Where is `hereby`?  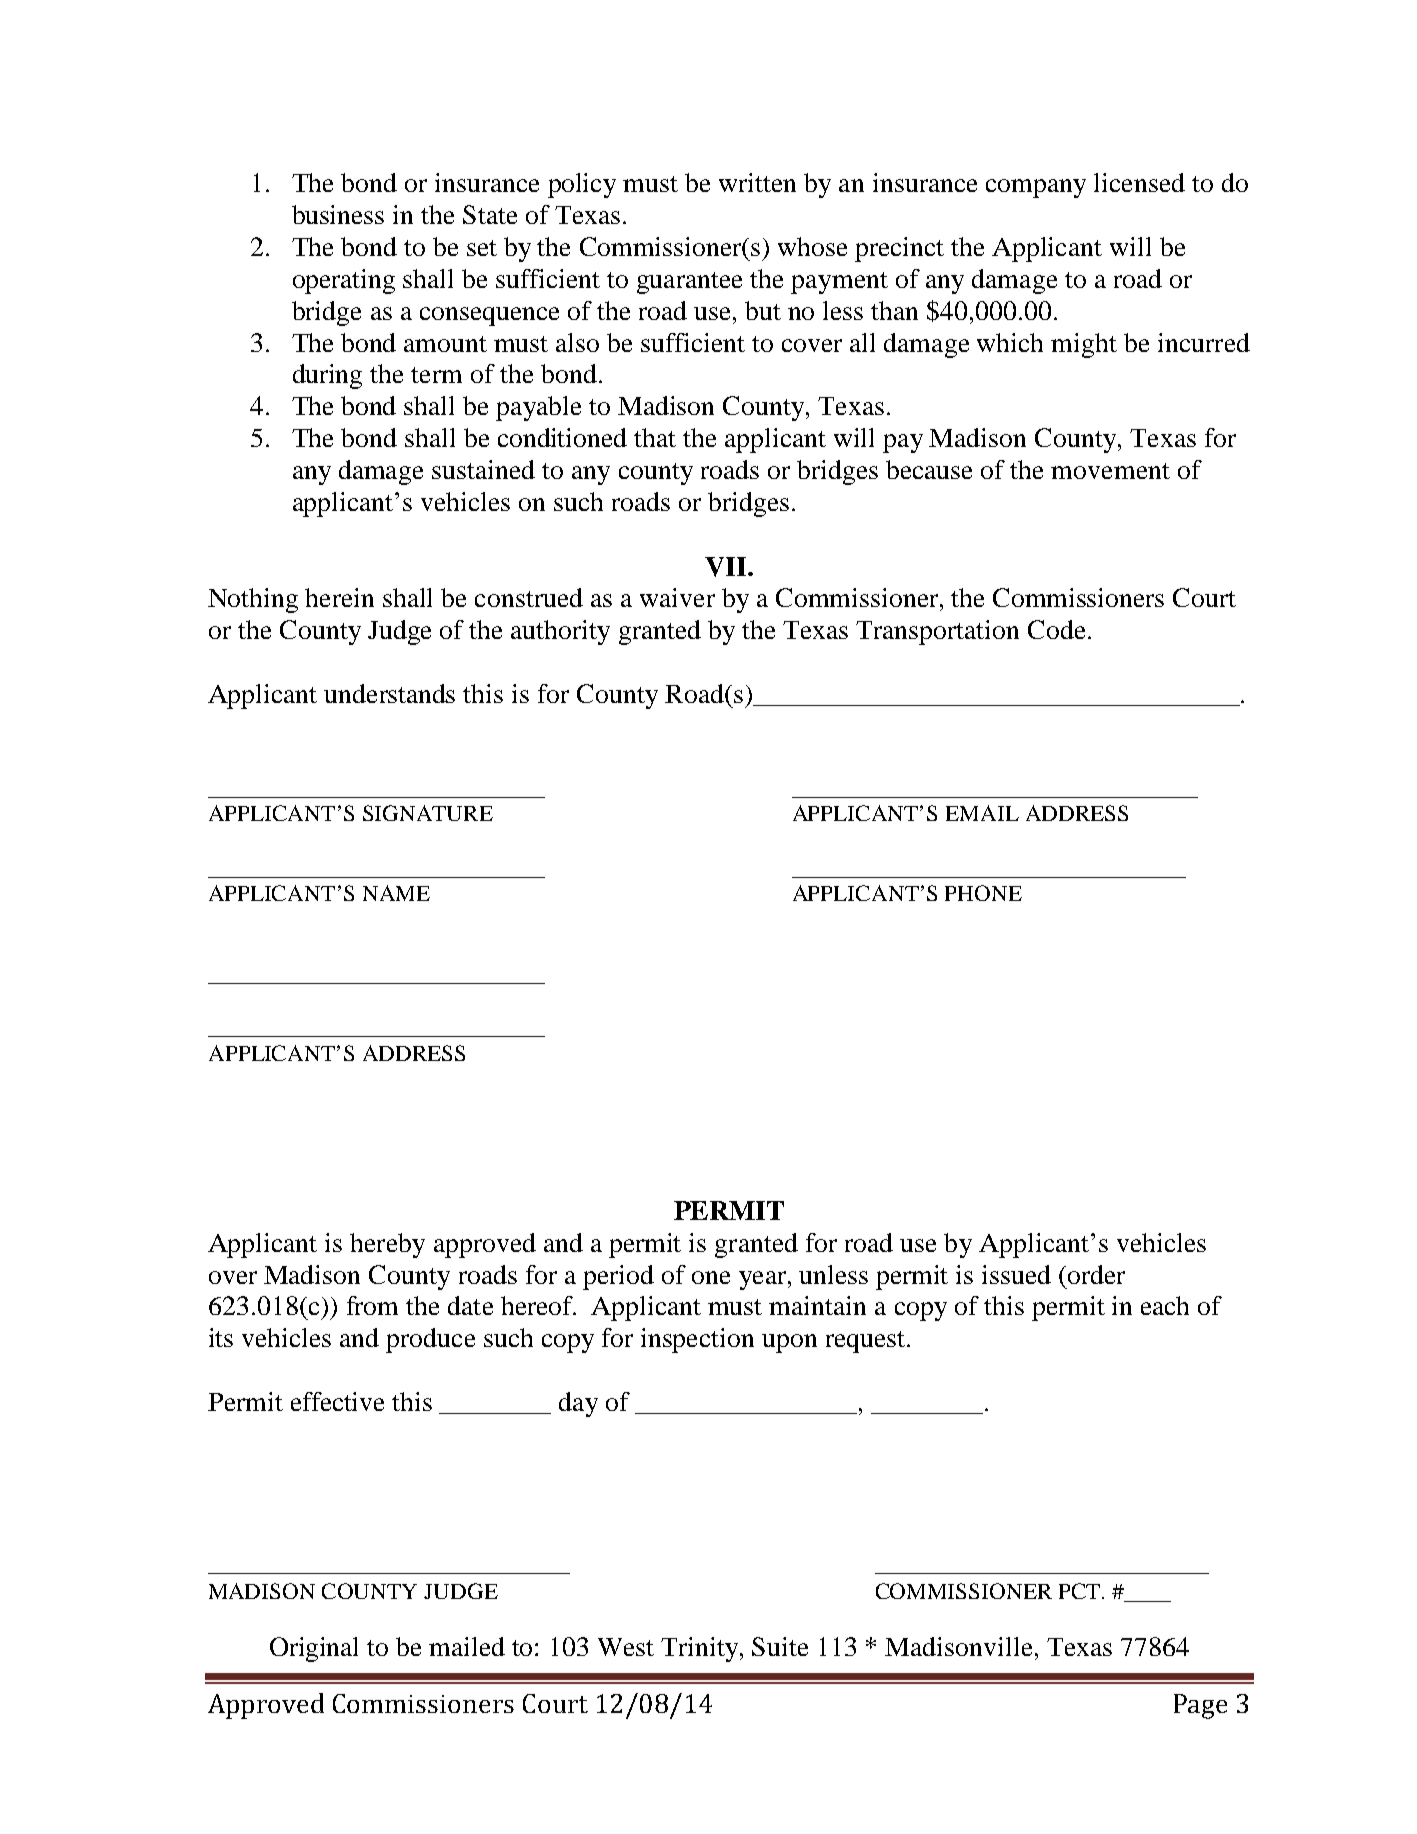 hereby is located at coordinates (387, 1245).
